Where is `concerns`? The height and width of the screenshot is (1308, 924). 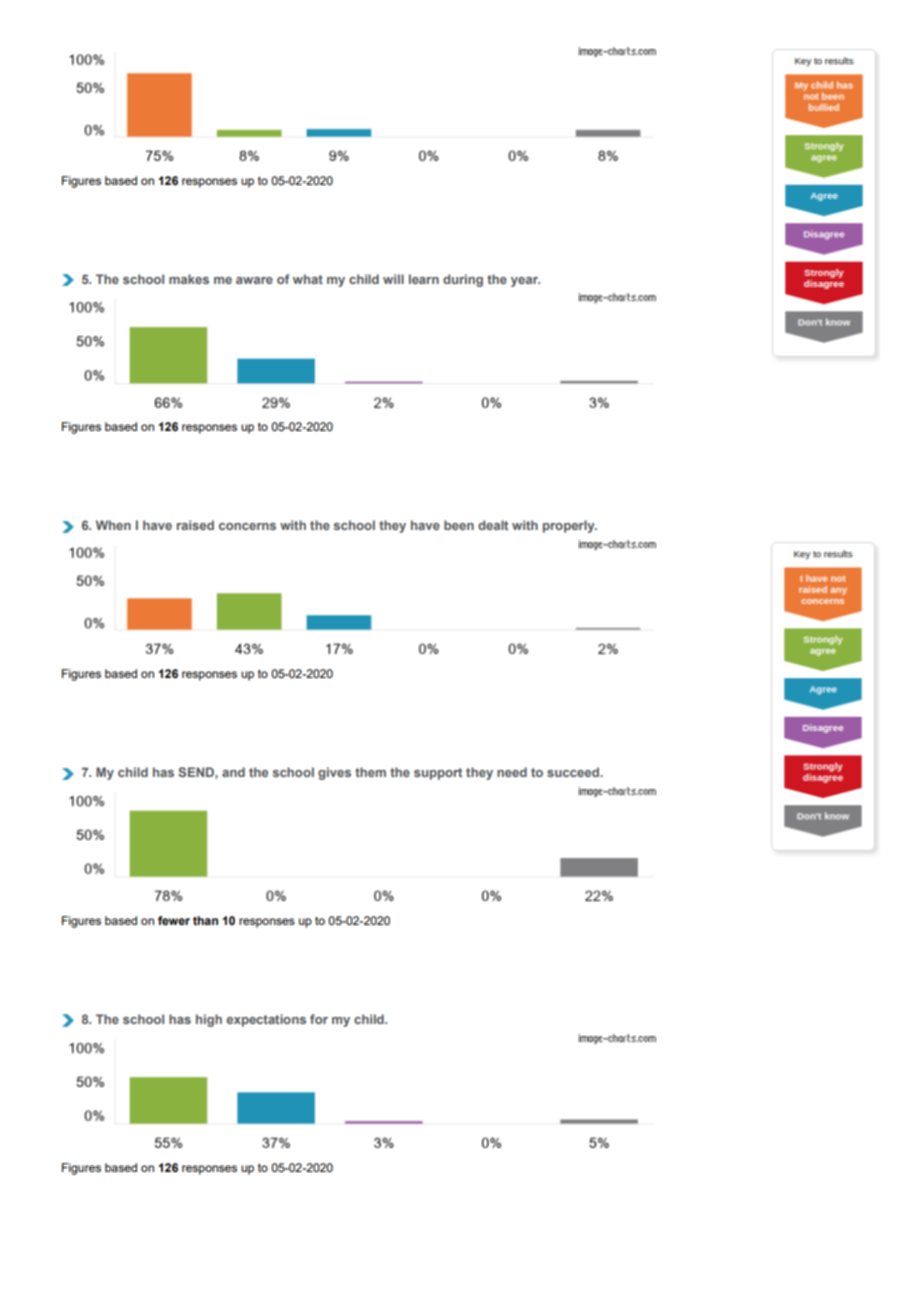
concerns is located at coordinates (247, 526).
